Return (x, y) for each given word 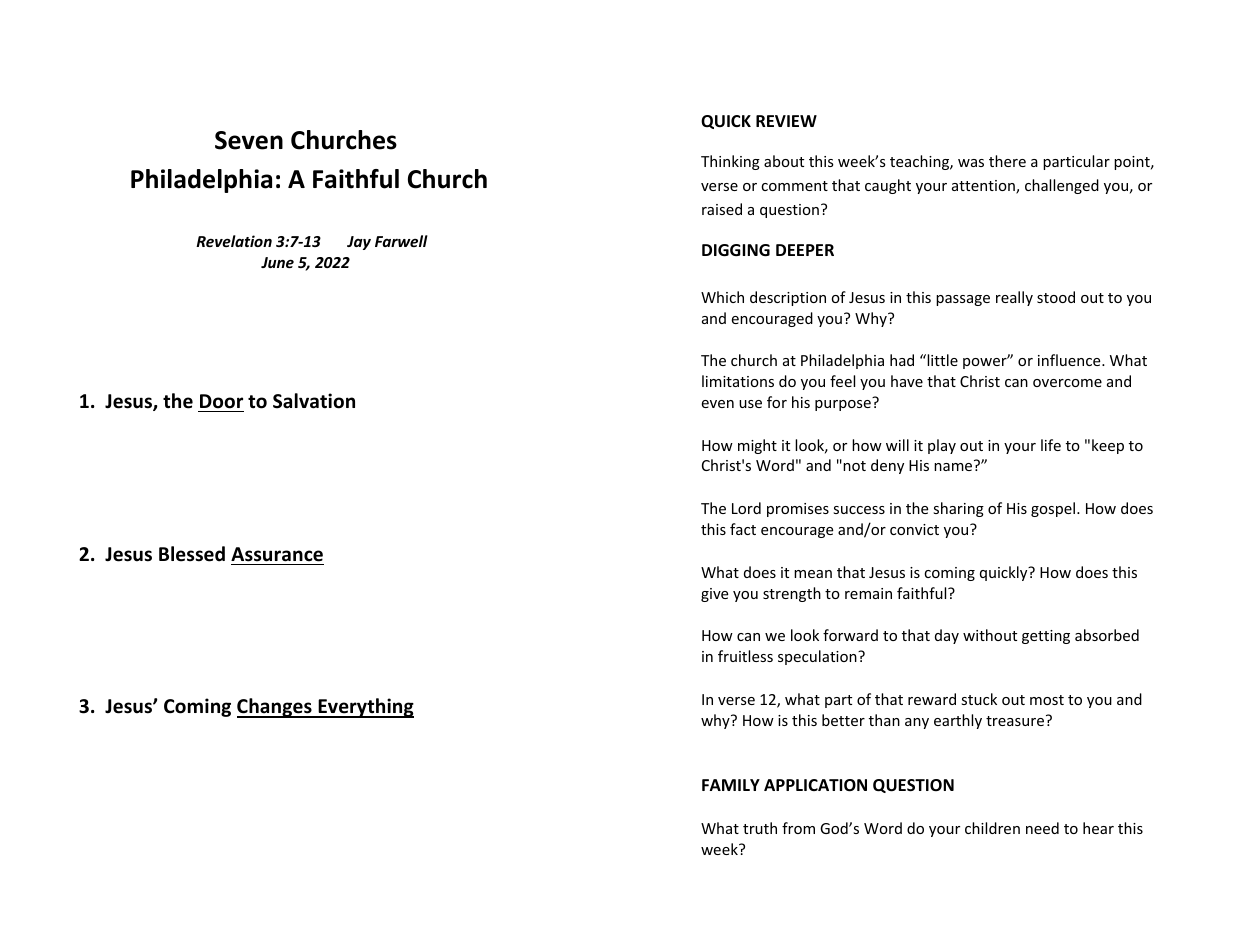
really (1014, 298)
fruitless (745, 656)
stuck (979, 699)
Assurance (277, 554)
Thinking (730, 162)
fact (743, 529)
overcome (1067, 383)
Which (722, 297)
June (277, 262)
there (1007, 161)
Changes (275, 708)
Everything (365, 708)
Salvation (314, 401)
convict (914, 529)
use (750, 404)
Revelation (234, 241)
